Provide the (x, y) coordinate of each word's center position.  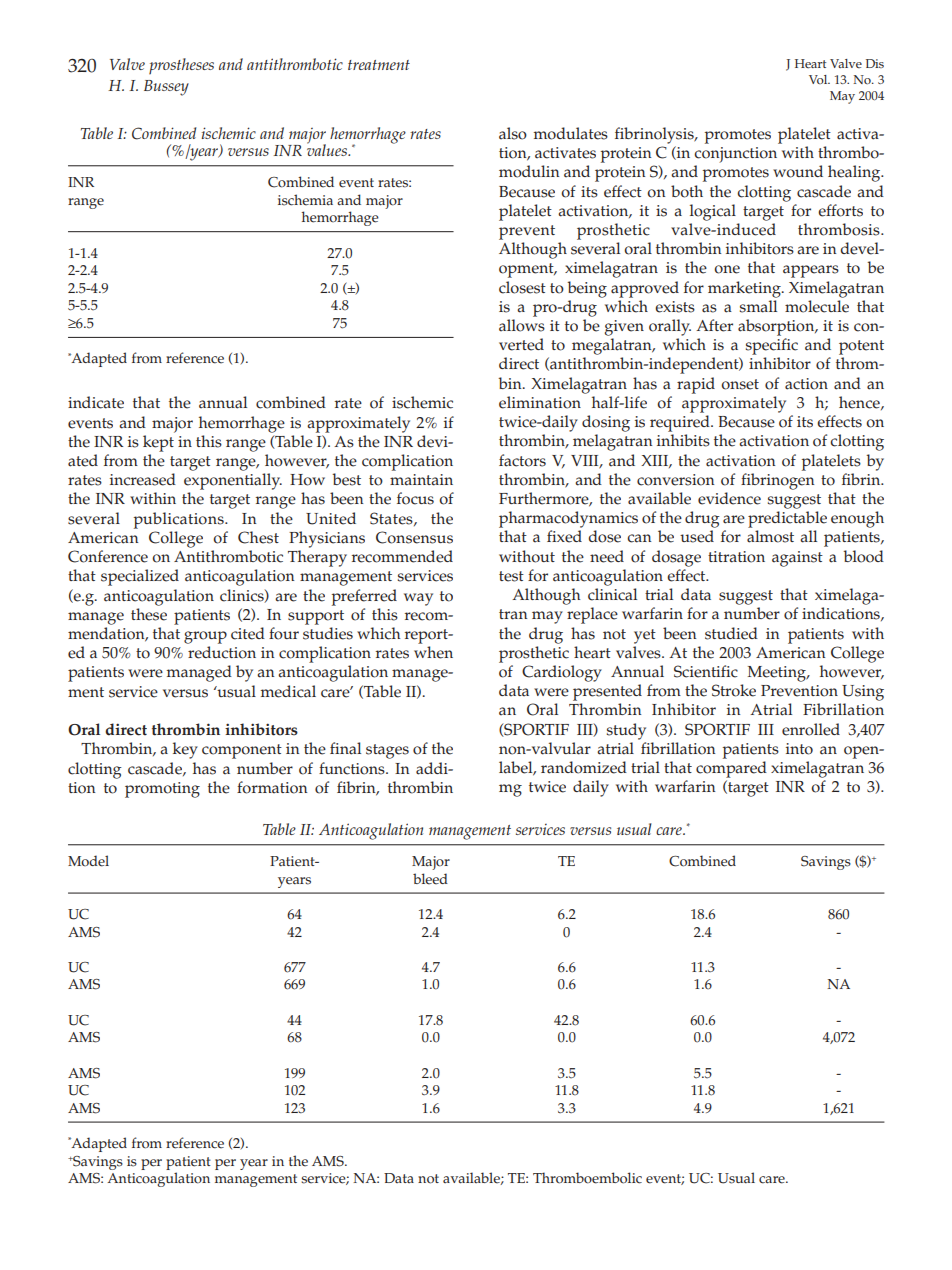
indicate (96, 402)
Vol (819, 79)
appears (811, 271)
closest (522, 287)
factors (522, 460)
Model (88, 861)
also (513, 133)
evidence (729, 498)
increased (143, 479)
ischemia (305, 200)
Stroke (734, 690)
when (433, 652)
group (205, 637)
